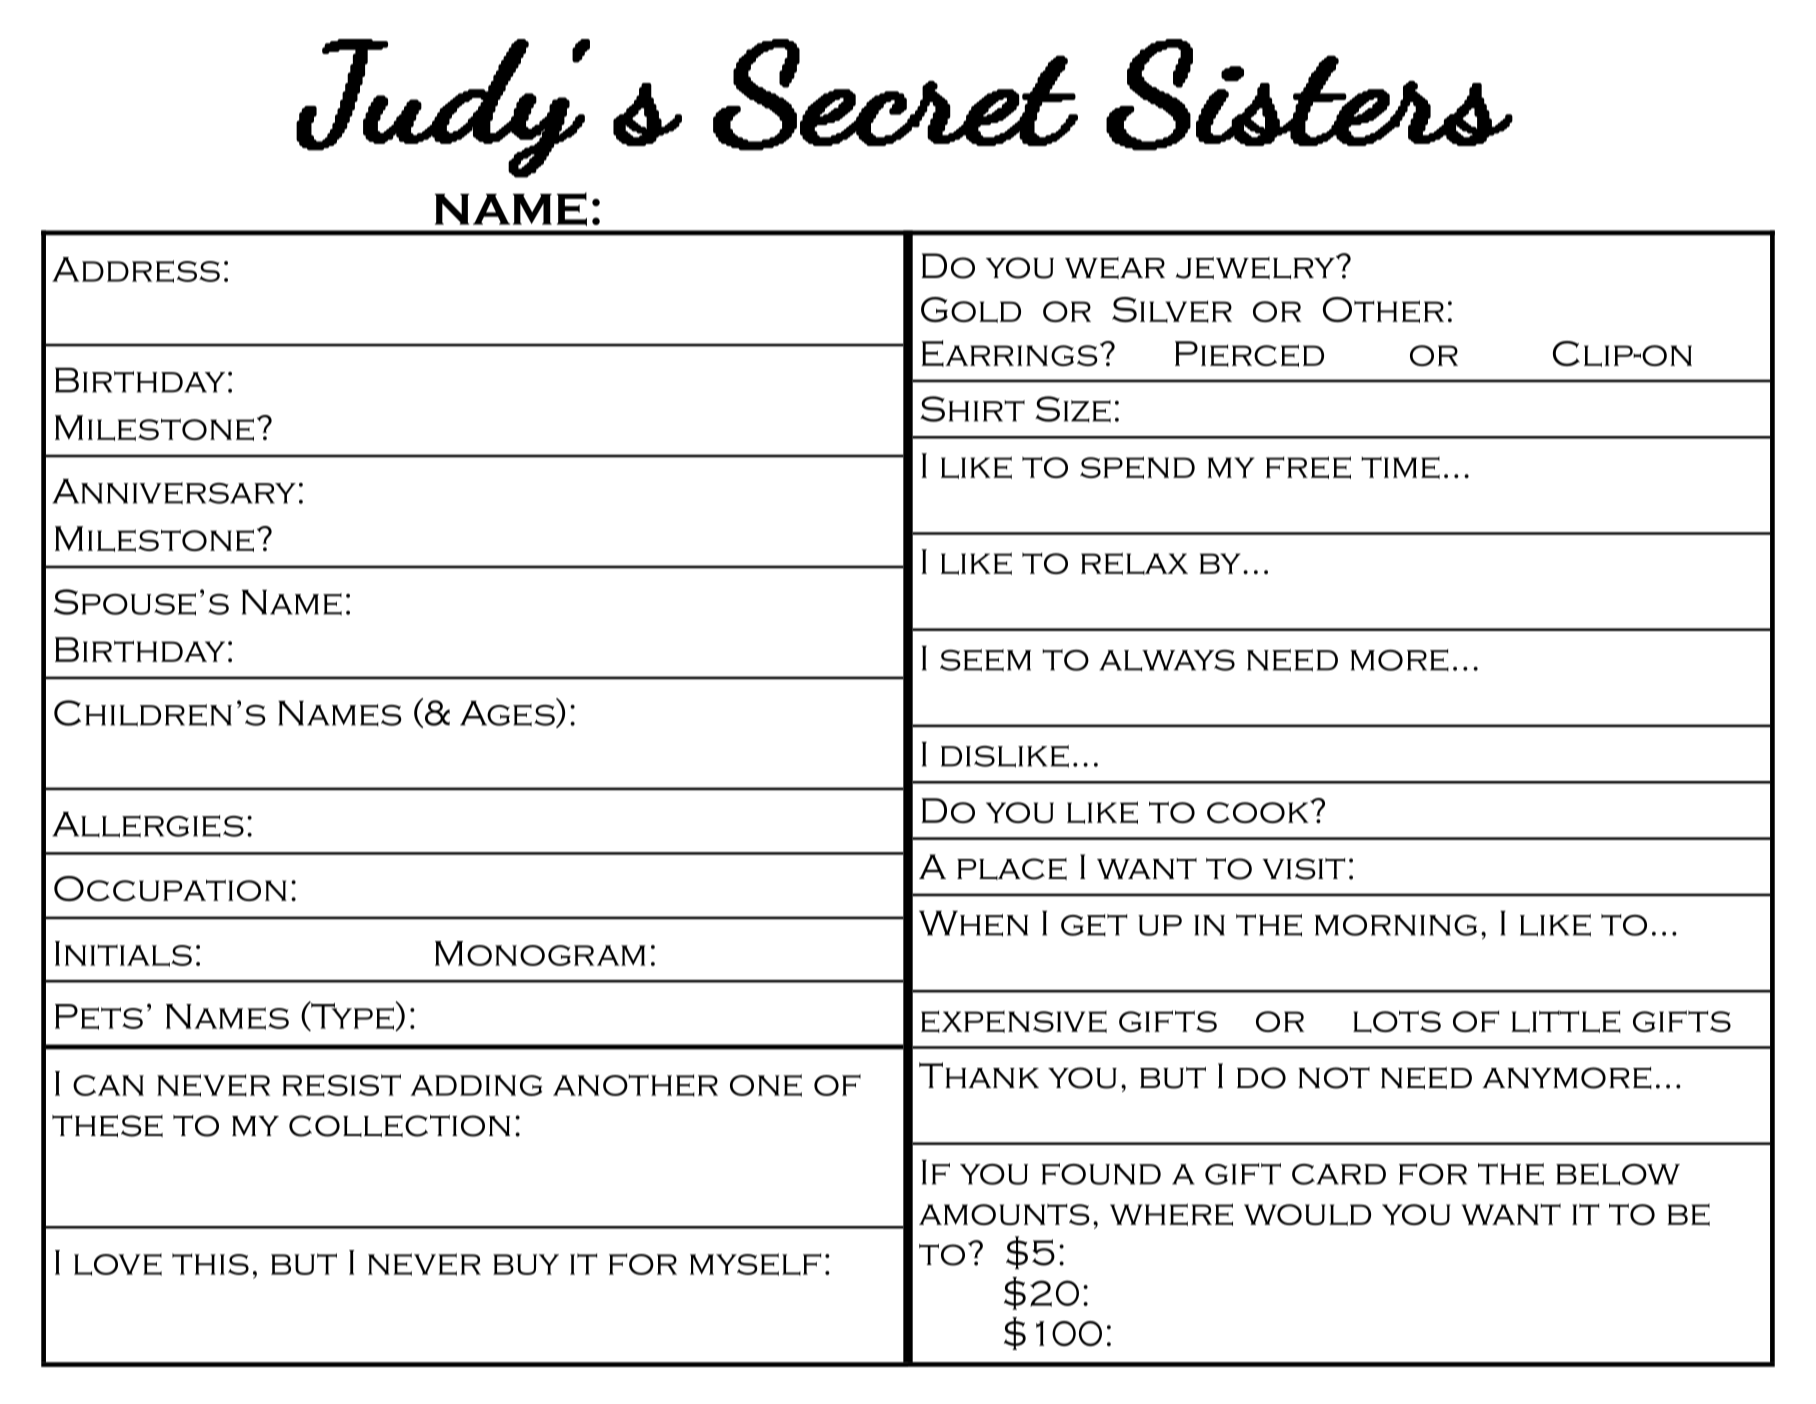  I want to click on myself, so click(755, 1264).
